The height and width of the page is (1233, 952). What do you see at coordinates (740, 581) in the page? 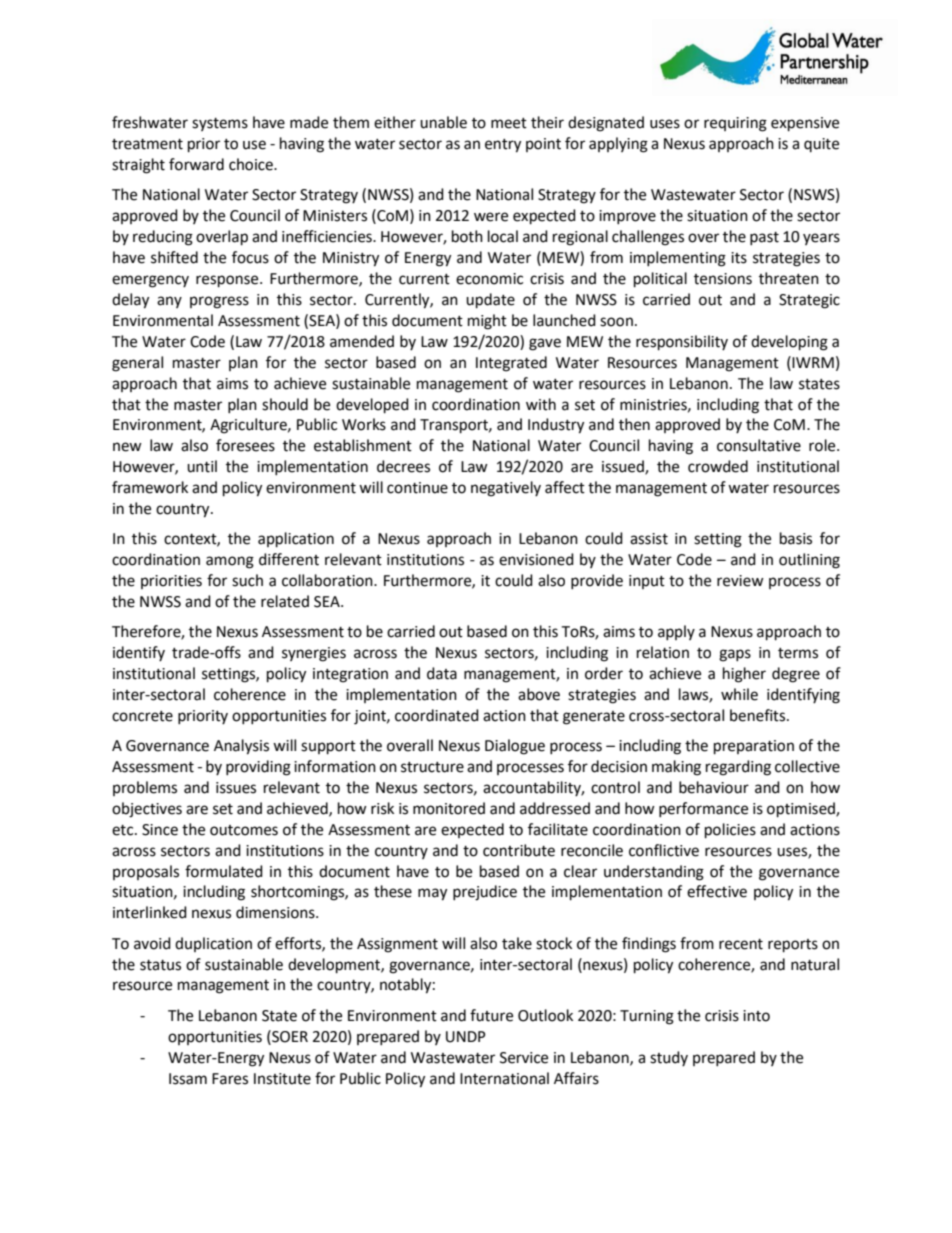
I see `review` at bounding box center [740, 581].
